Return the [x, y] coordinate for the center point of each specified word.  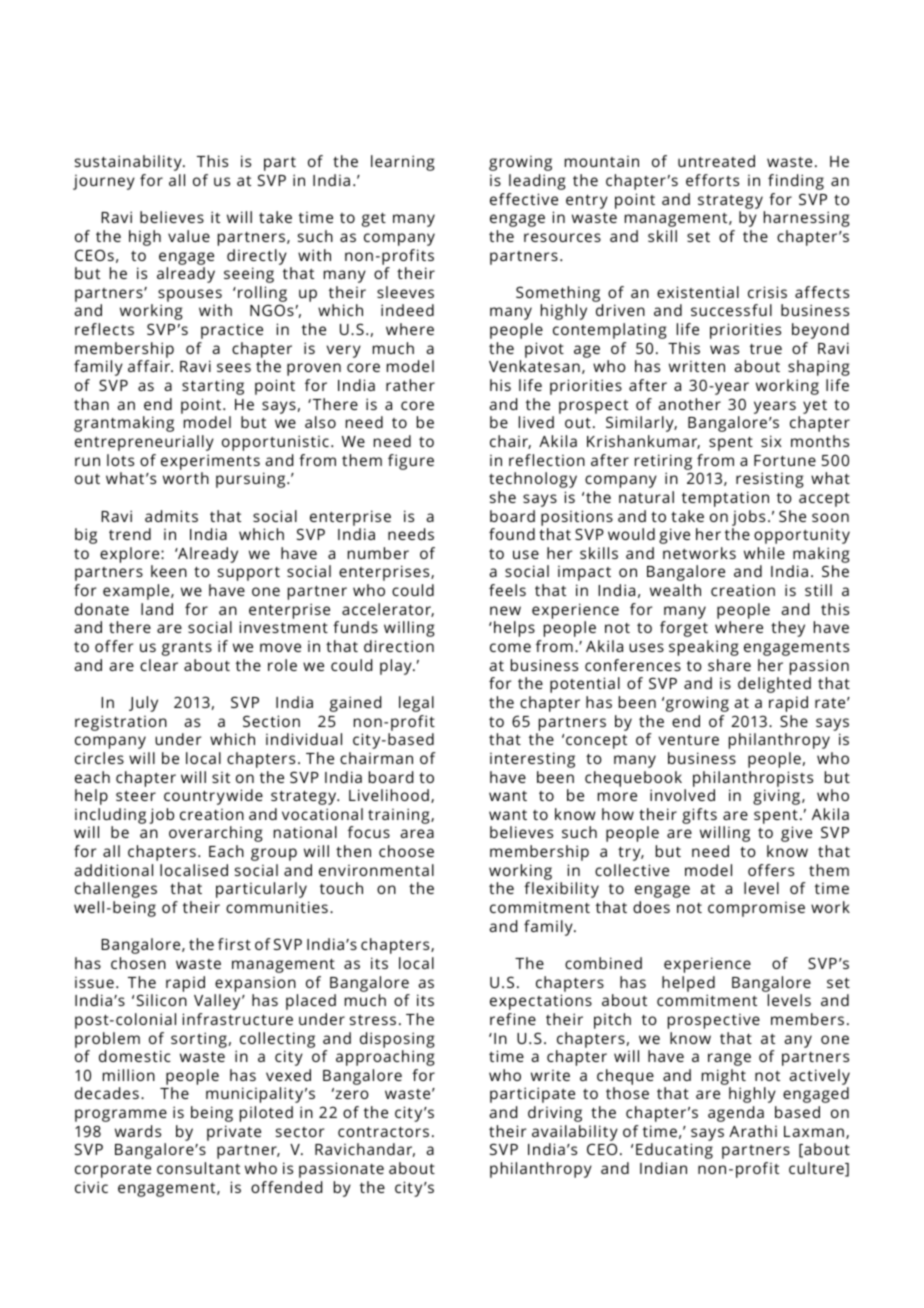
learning [403, 163]
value [189, 236]
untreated [716, 161]
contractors [383, 1132]
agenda [736, 1114]
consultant [198, 1168]
